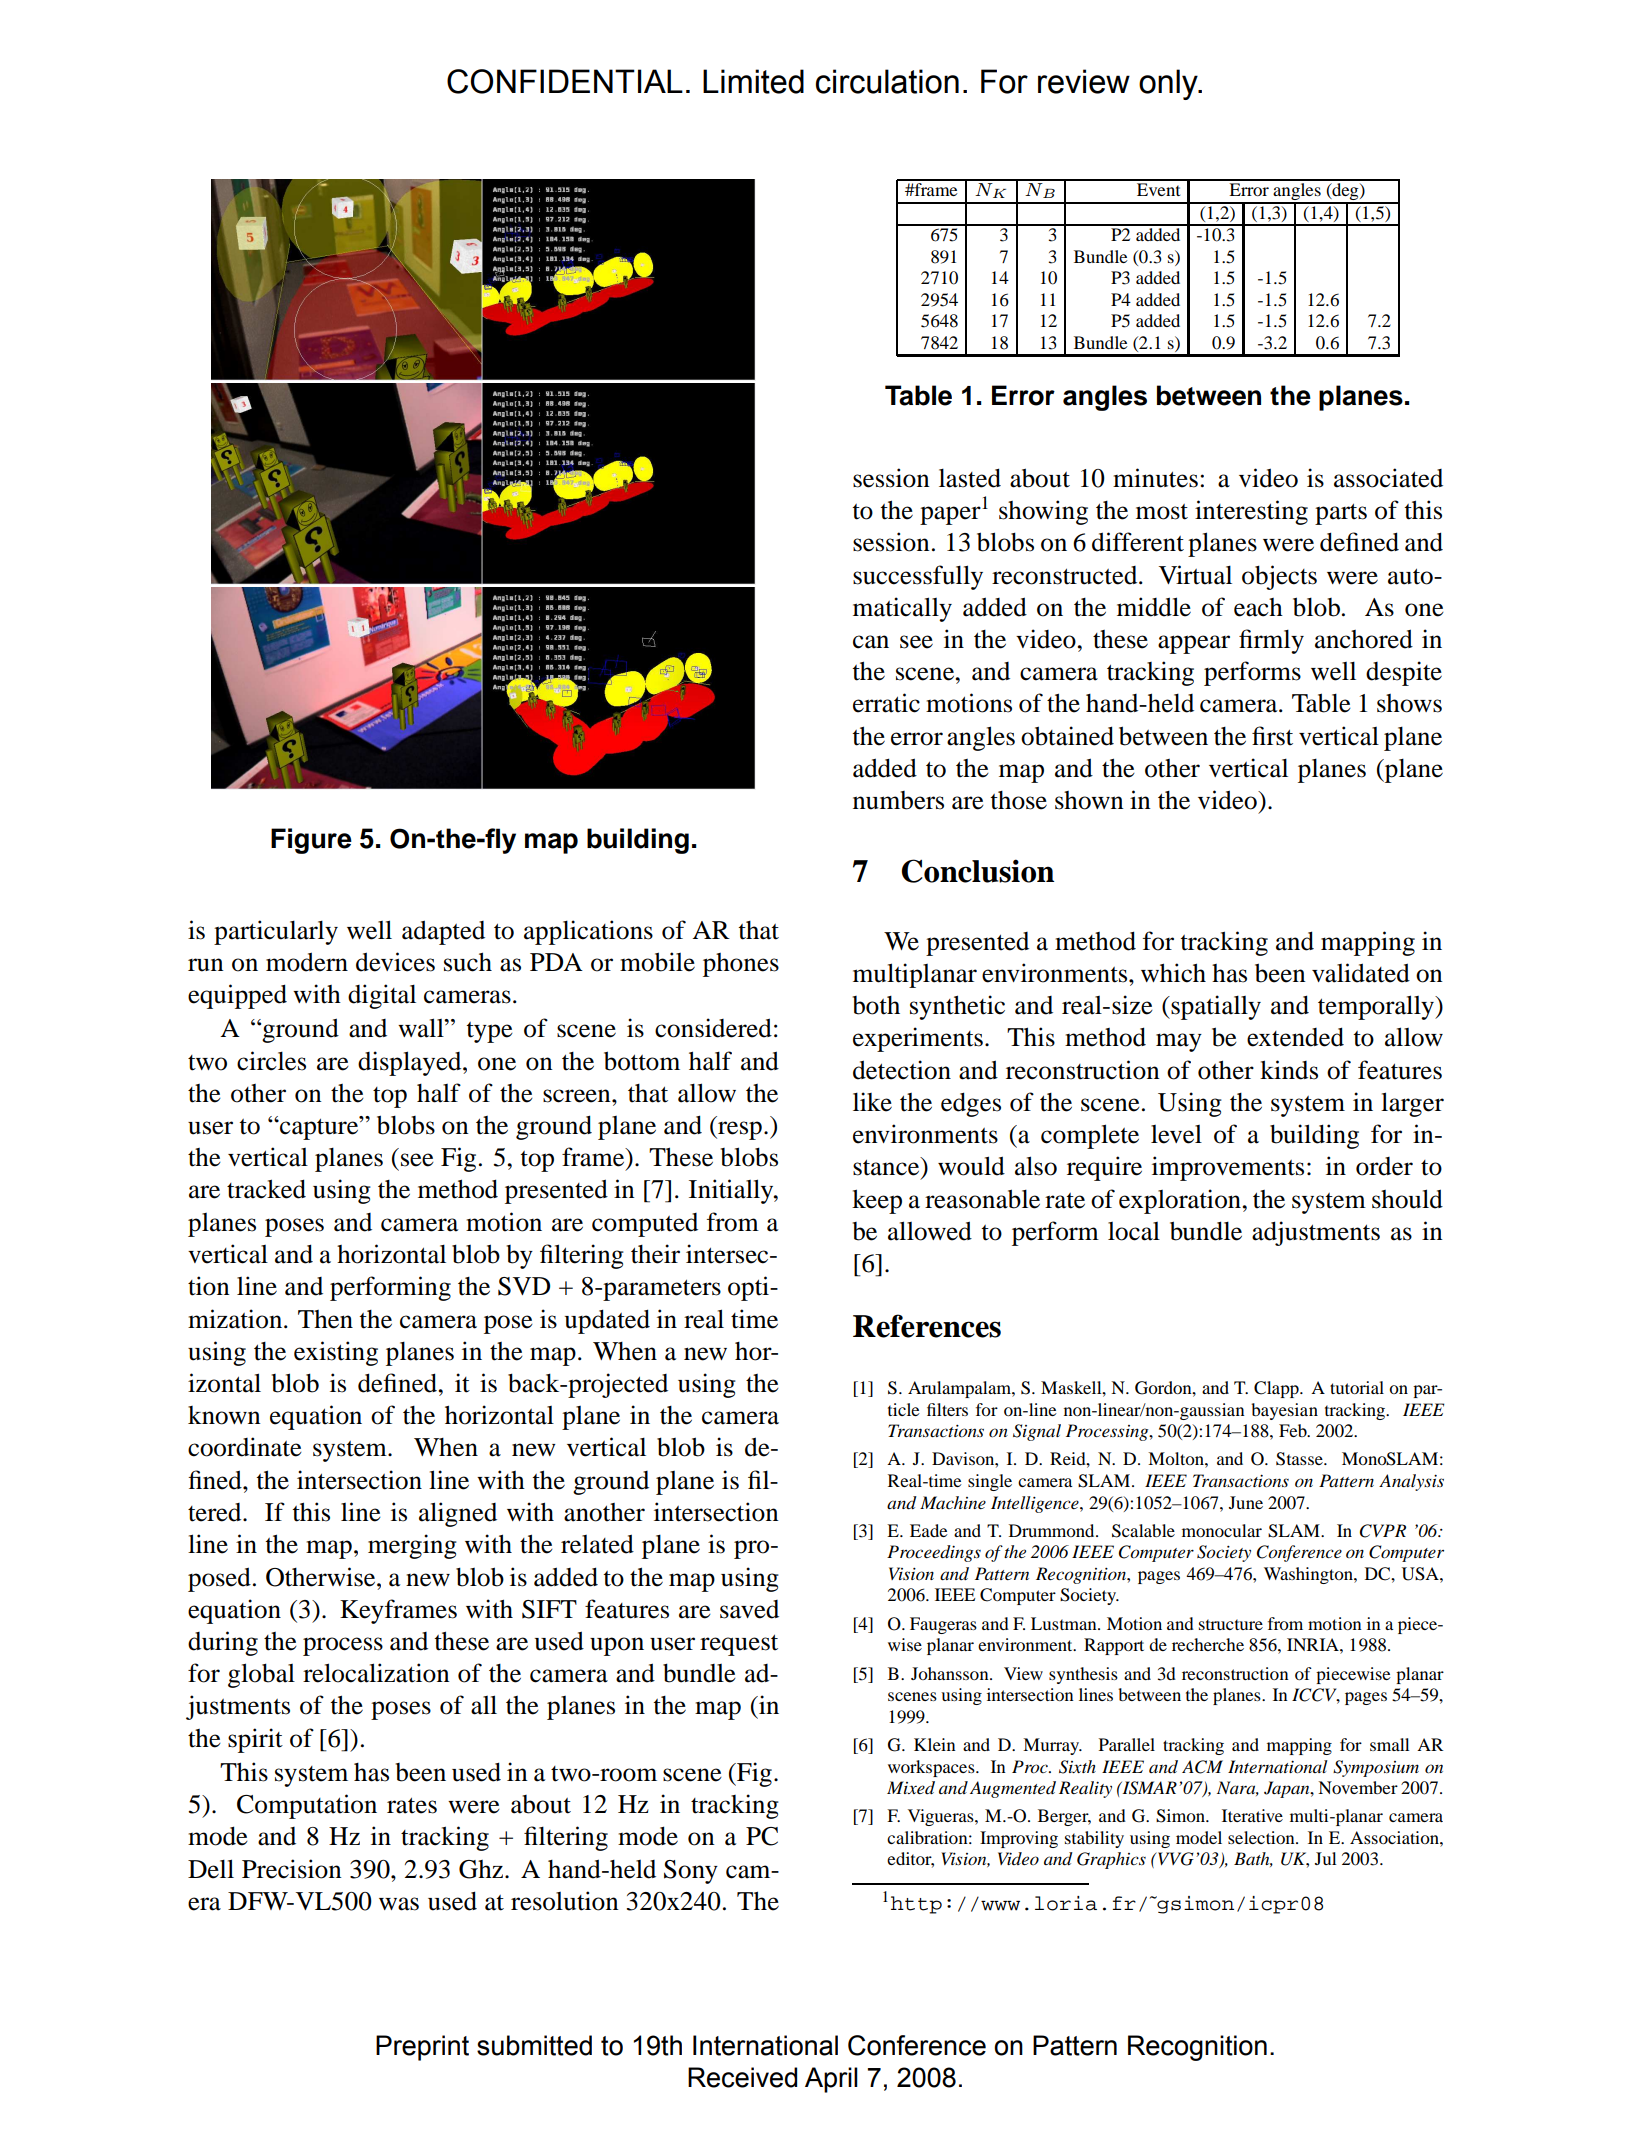  Describe the element at coordinates (831, 2080) in the screenshot. I see `April` at that location.
